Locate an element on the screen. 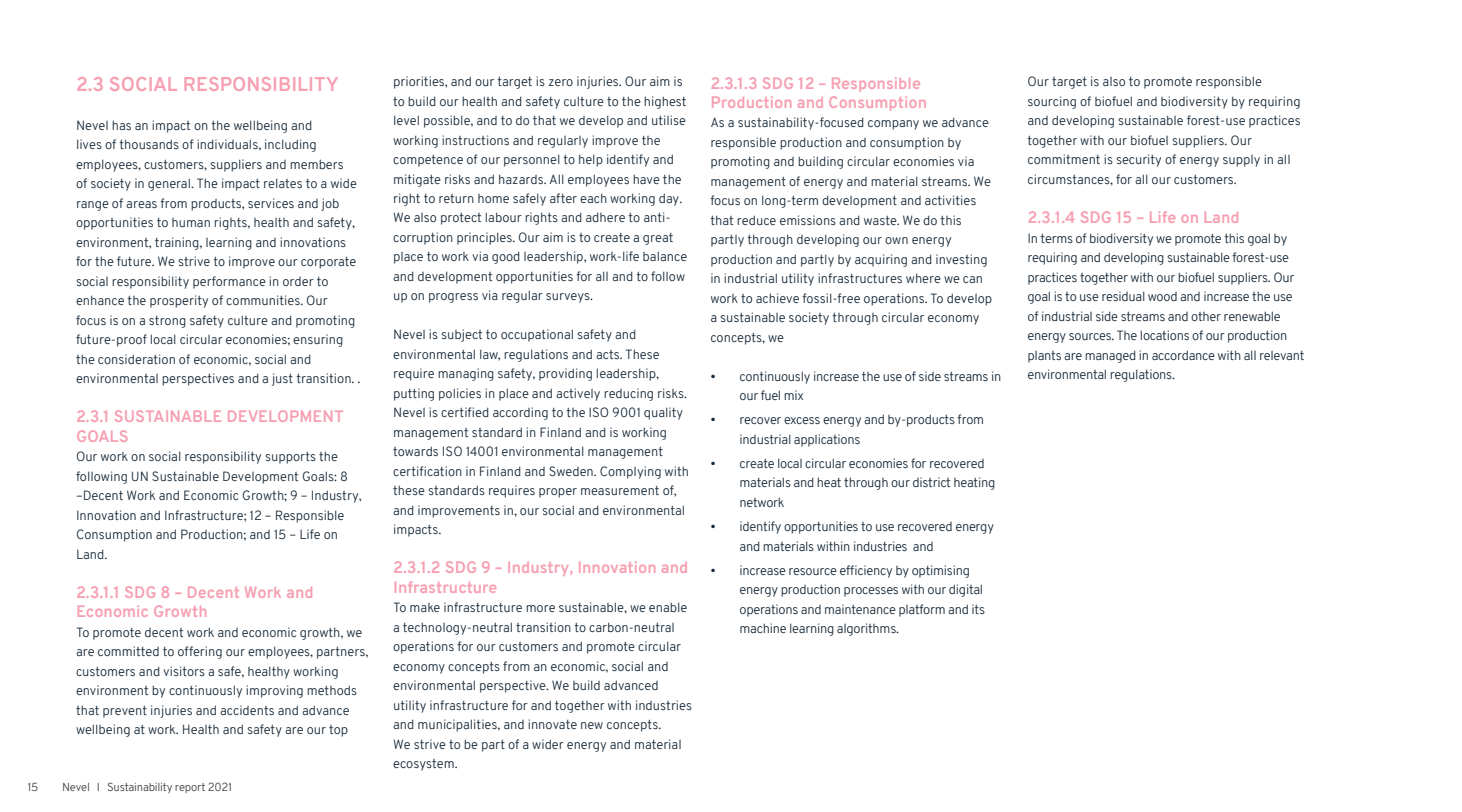 The height and width of the screenshot is (812, 1462). has is located at coordinates (121, 125).
